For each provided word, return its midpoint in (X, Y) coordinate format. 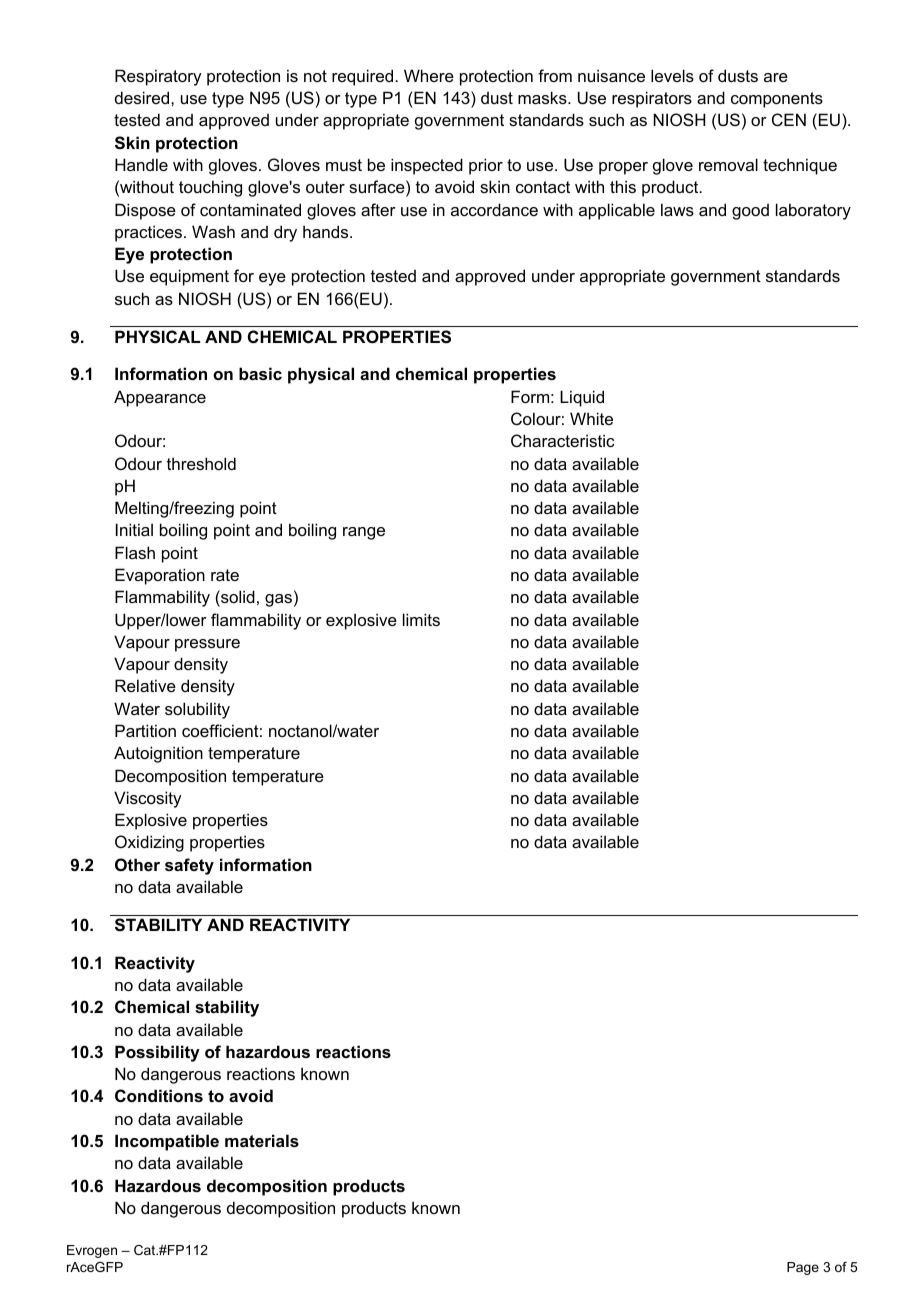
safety (189, 866)
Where (429, 75)
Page (803, 1268)
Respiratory (158, 77)
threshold (201, 463)
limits (421, 619)
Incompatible (167, 1142)
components (777, 100)
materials (262, 1140)
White (591, 418)
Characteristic (563, 440)
